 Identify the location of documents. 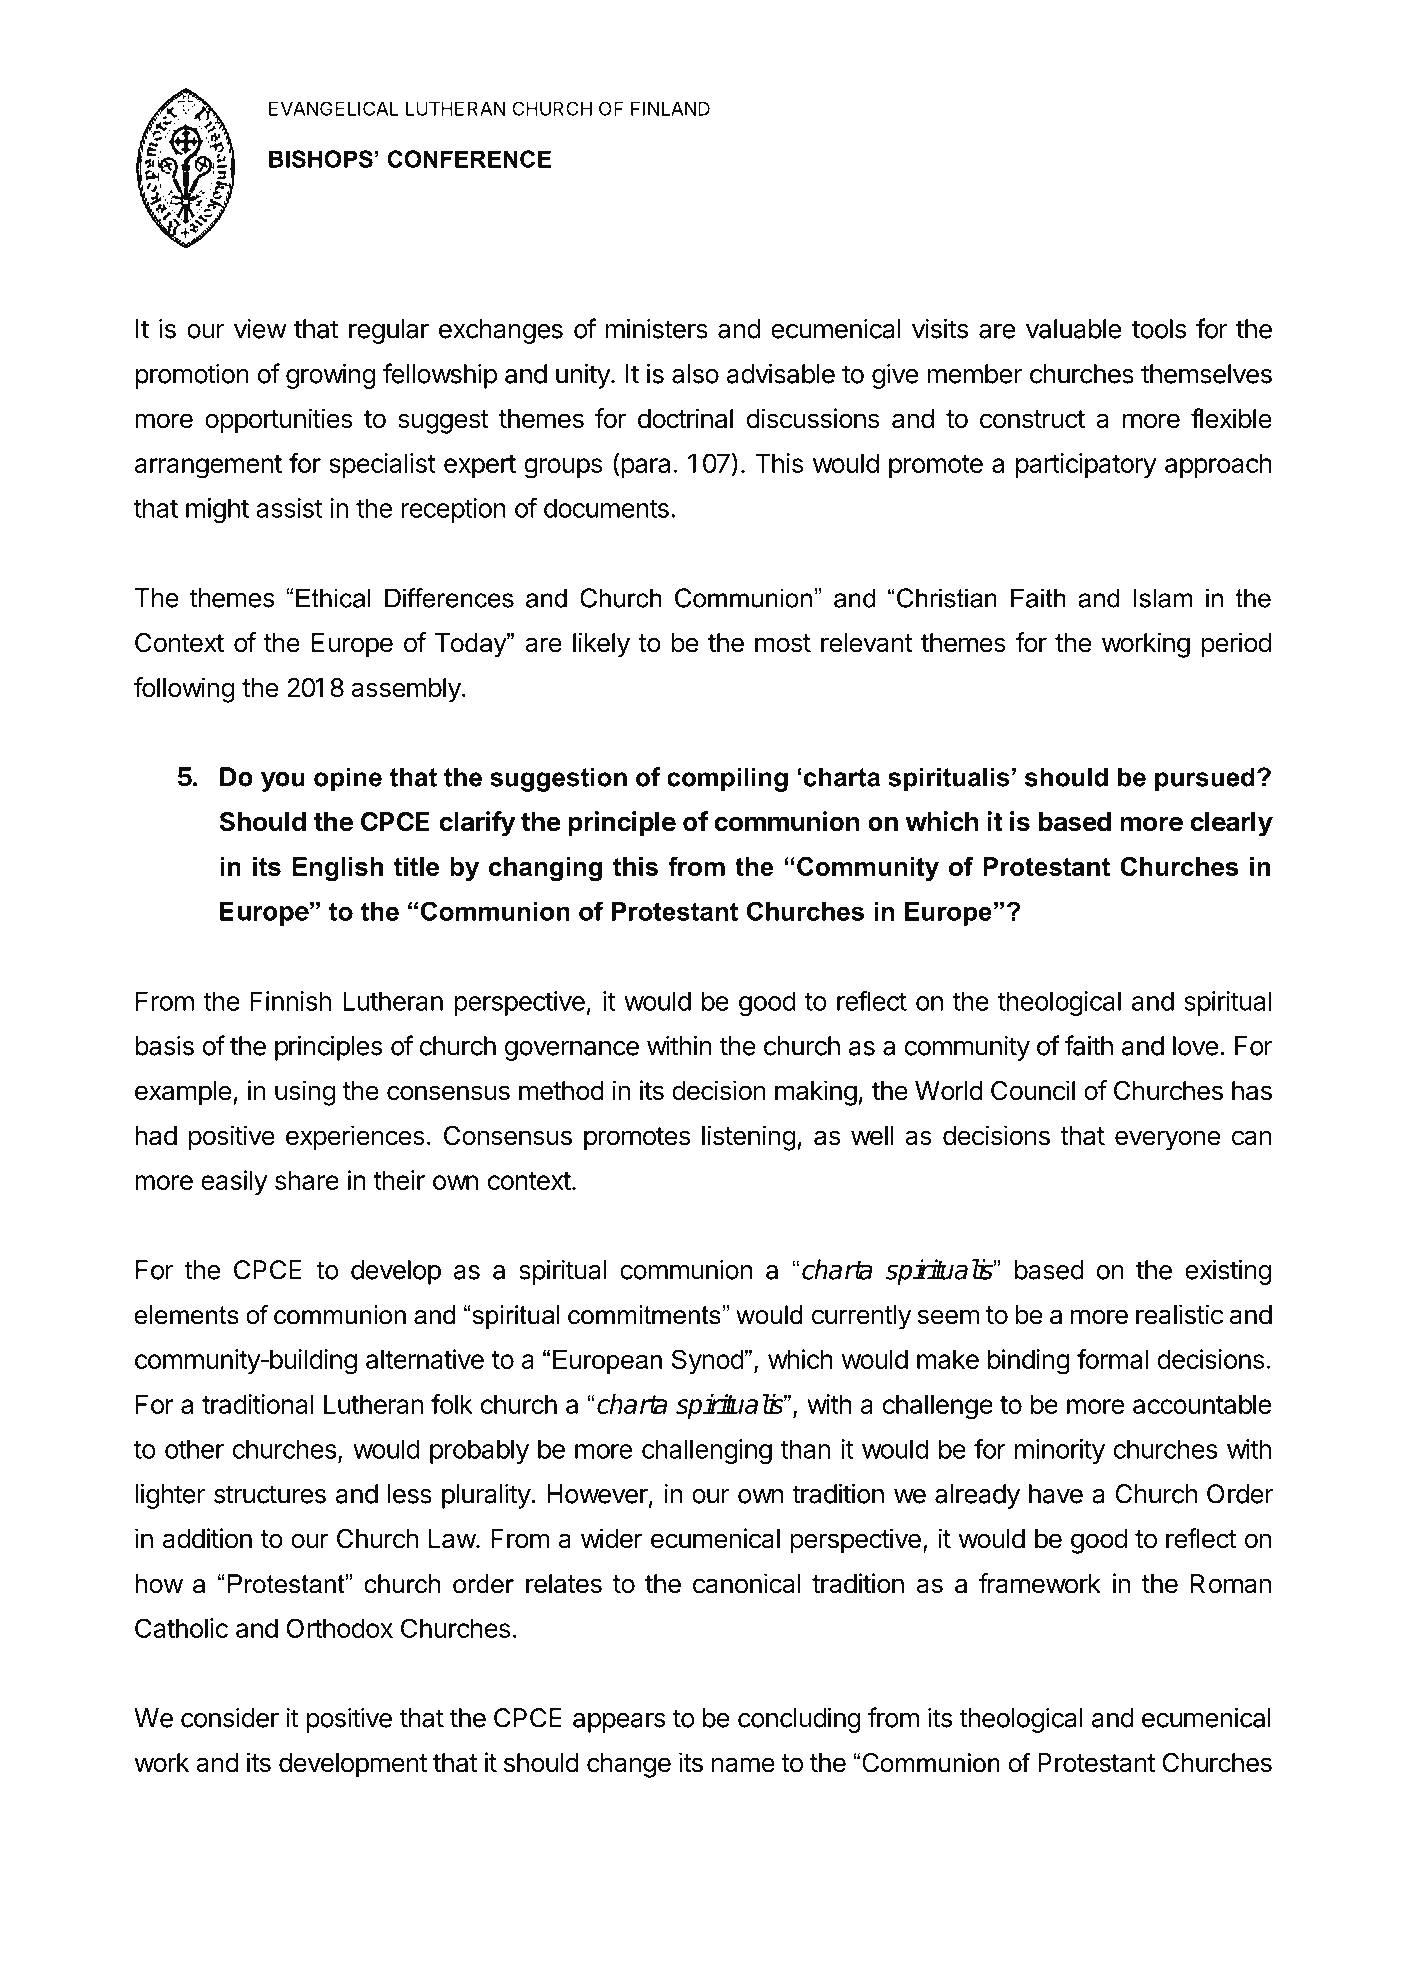
(606, 508).
